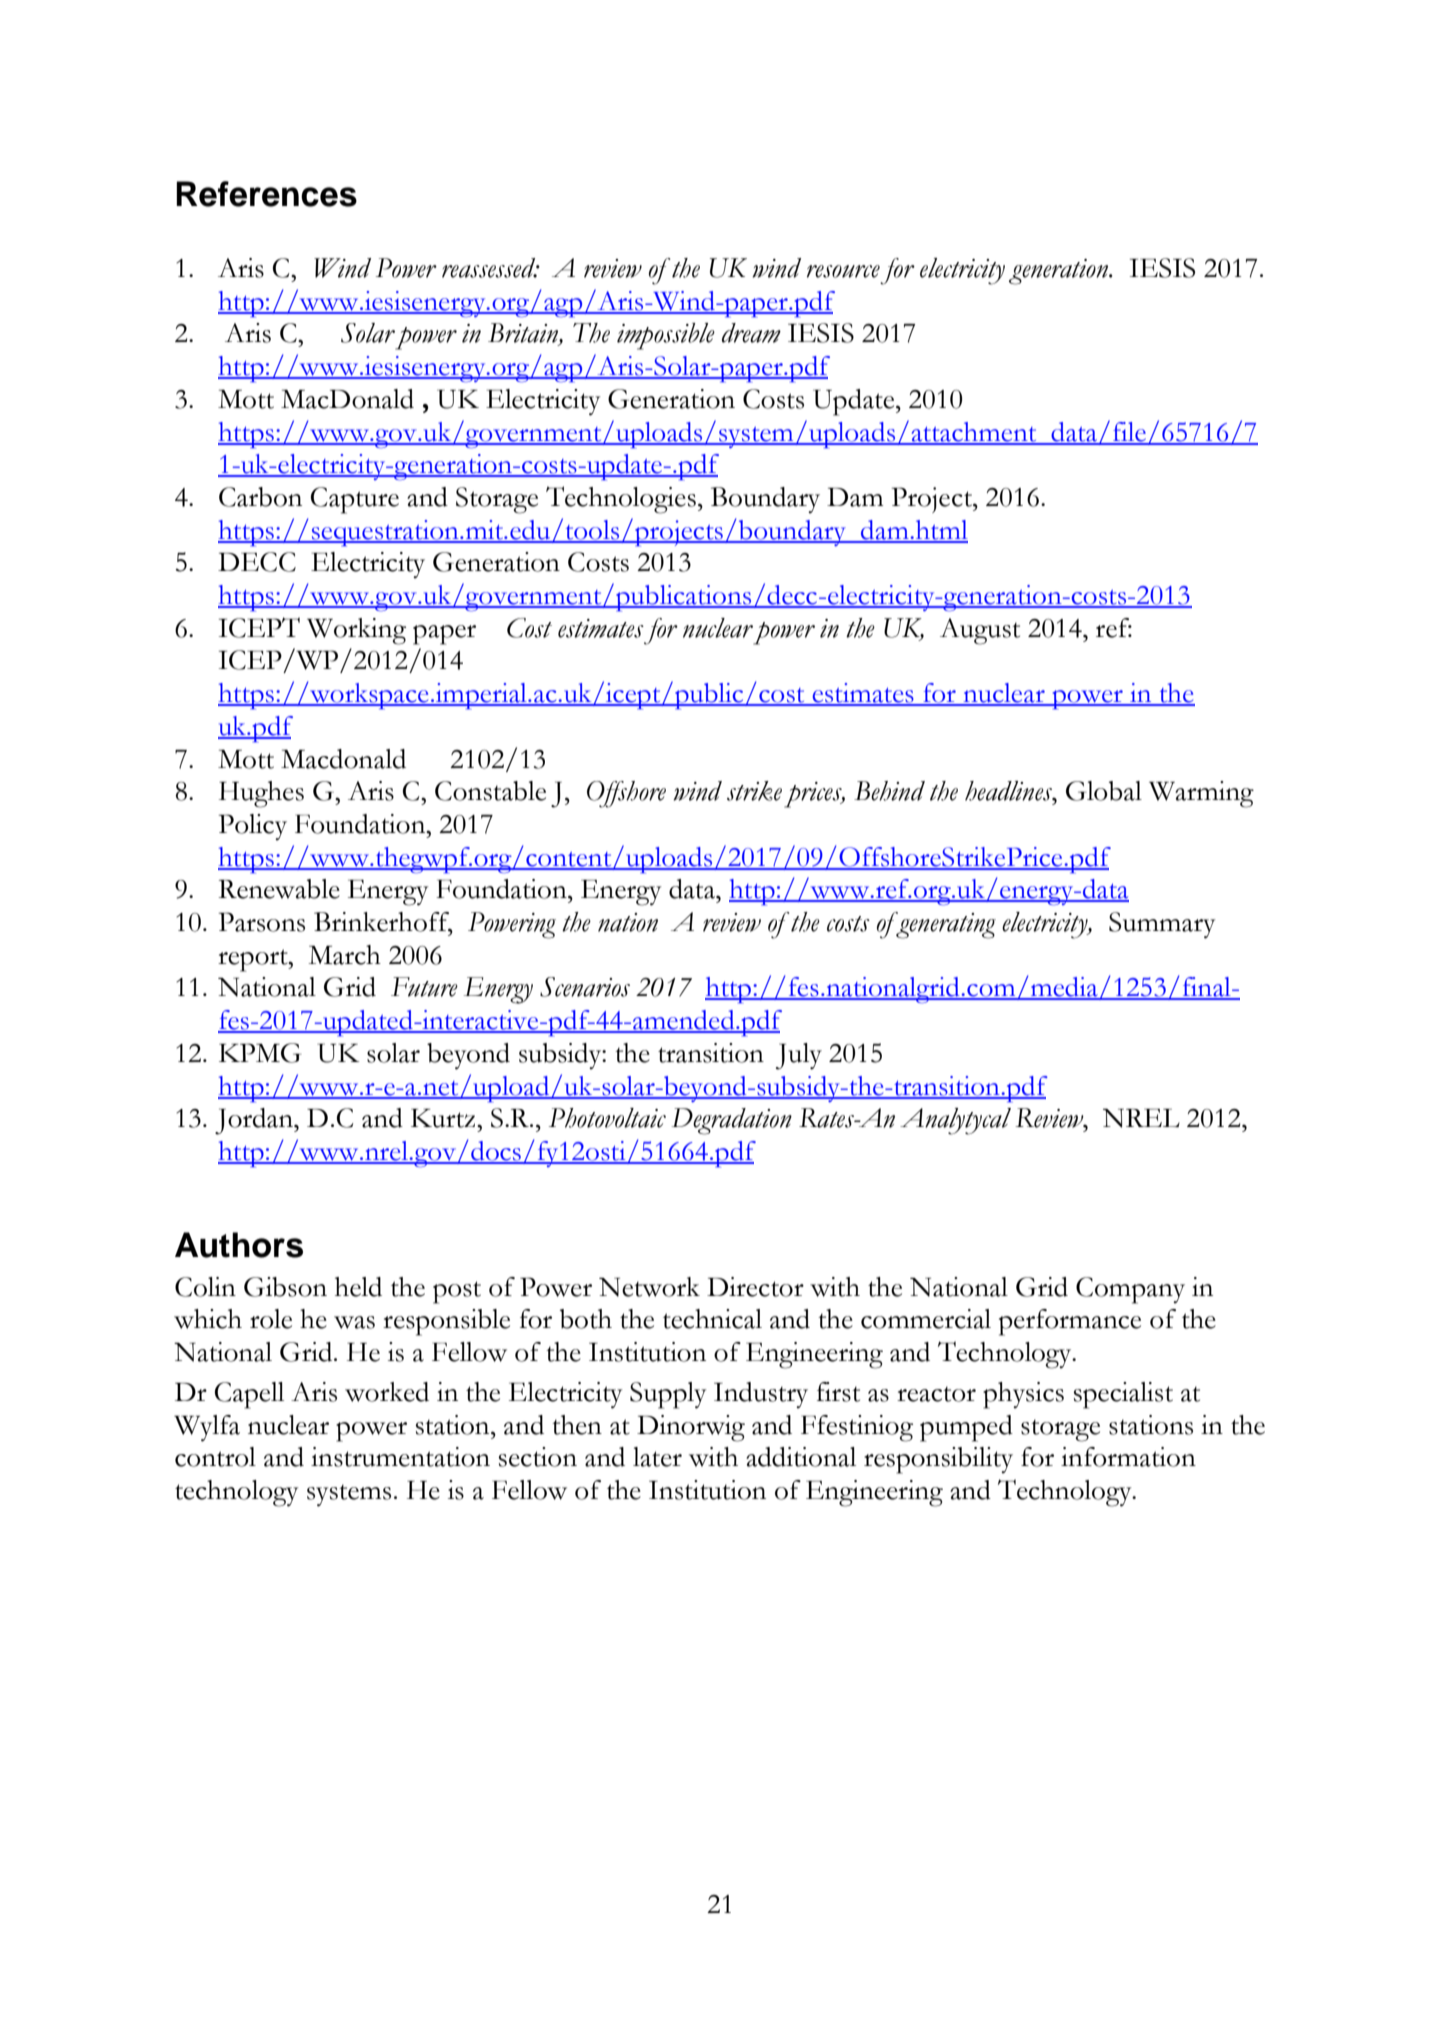 The width and height of the screenshot is (1442, 2039). I want to click on Supply, so click(668, 1395).
